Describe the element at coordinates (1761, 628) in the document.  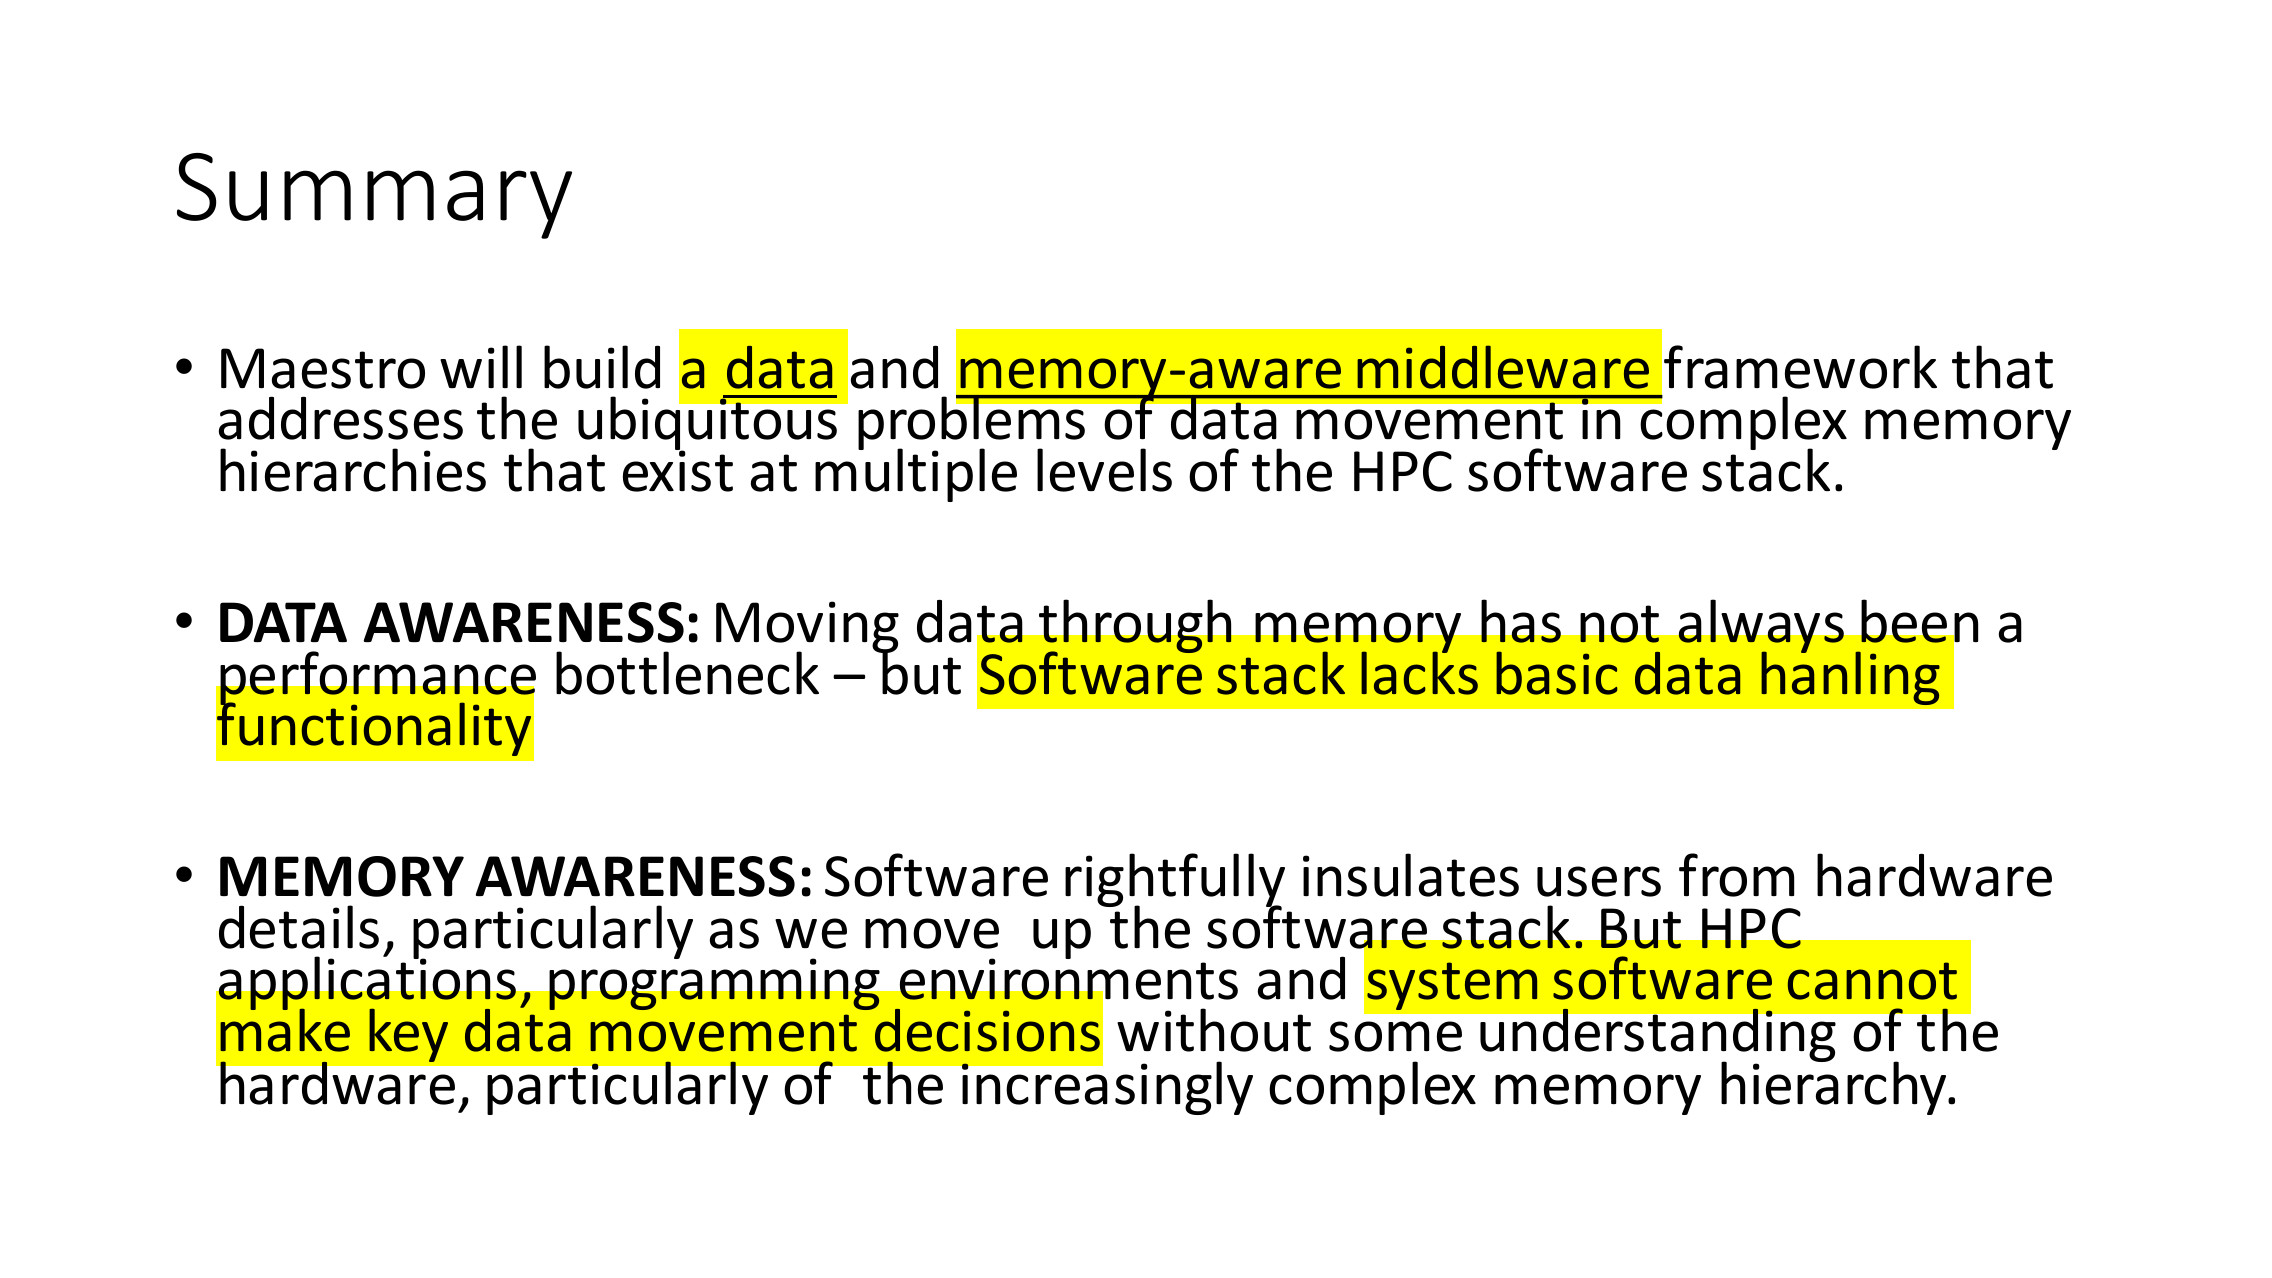
I see `always` at that location.
